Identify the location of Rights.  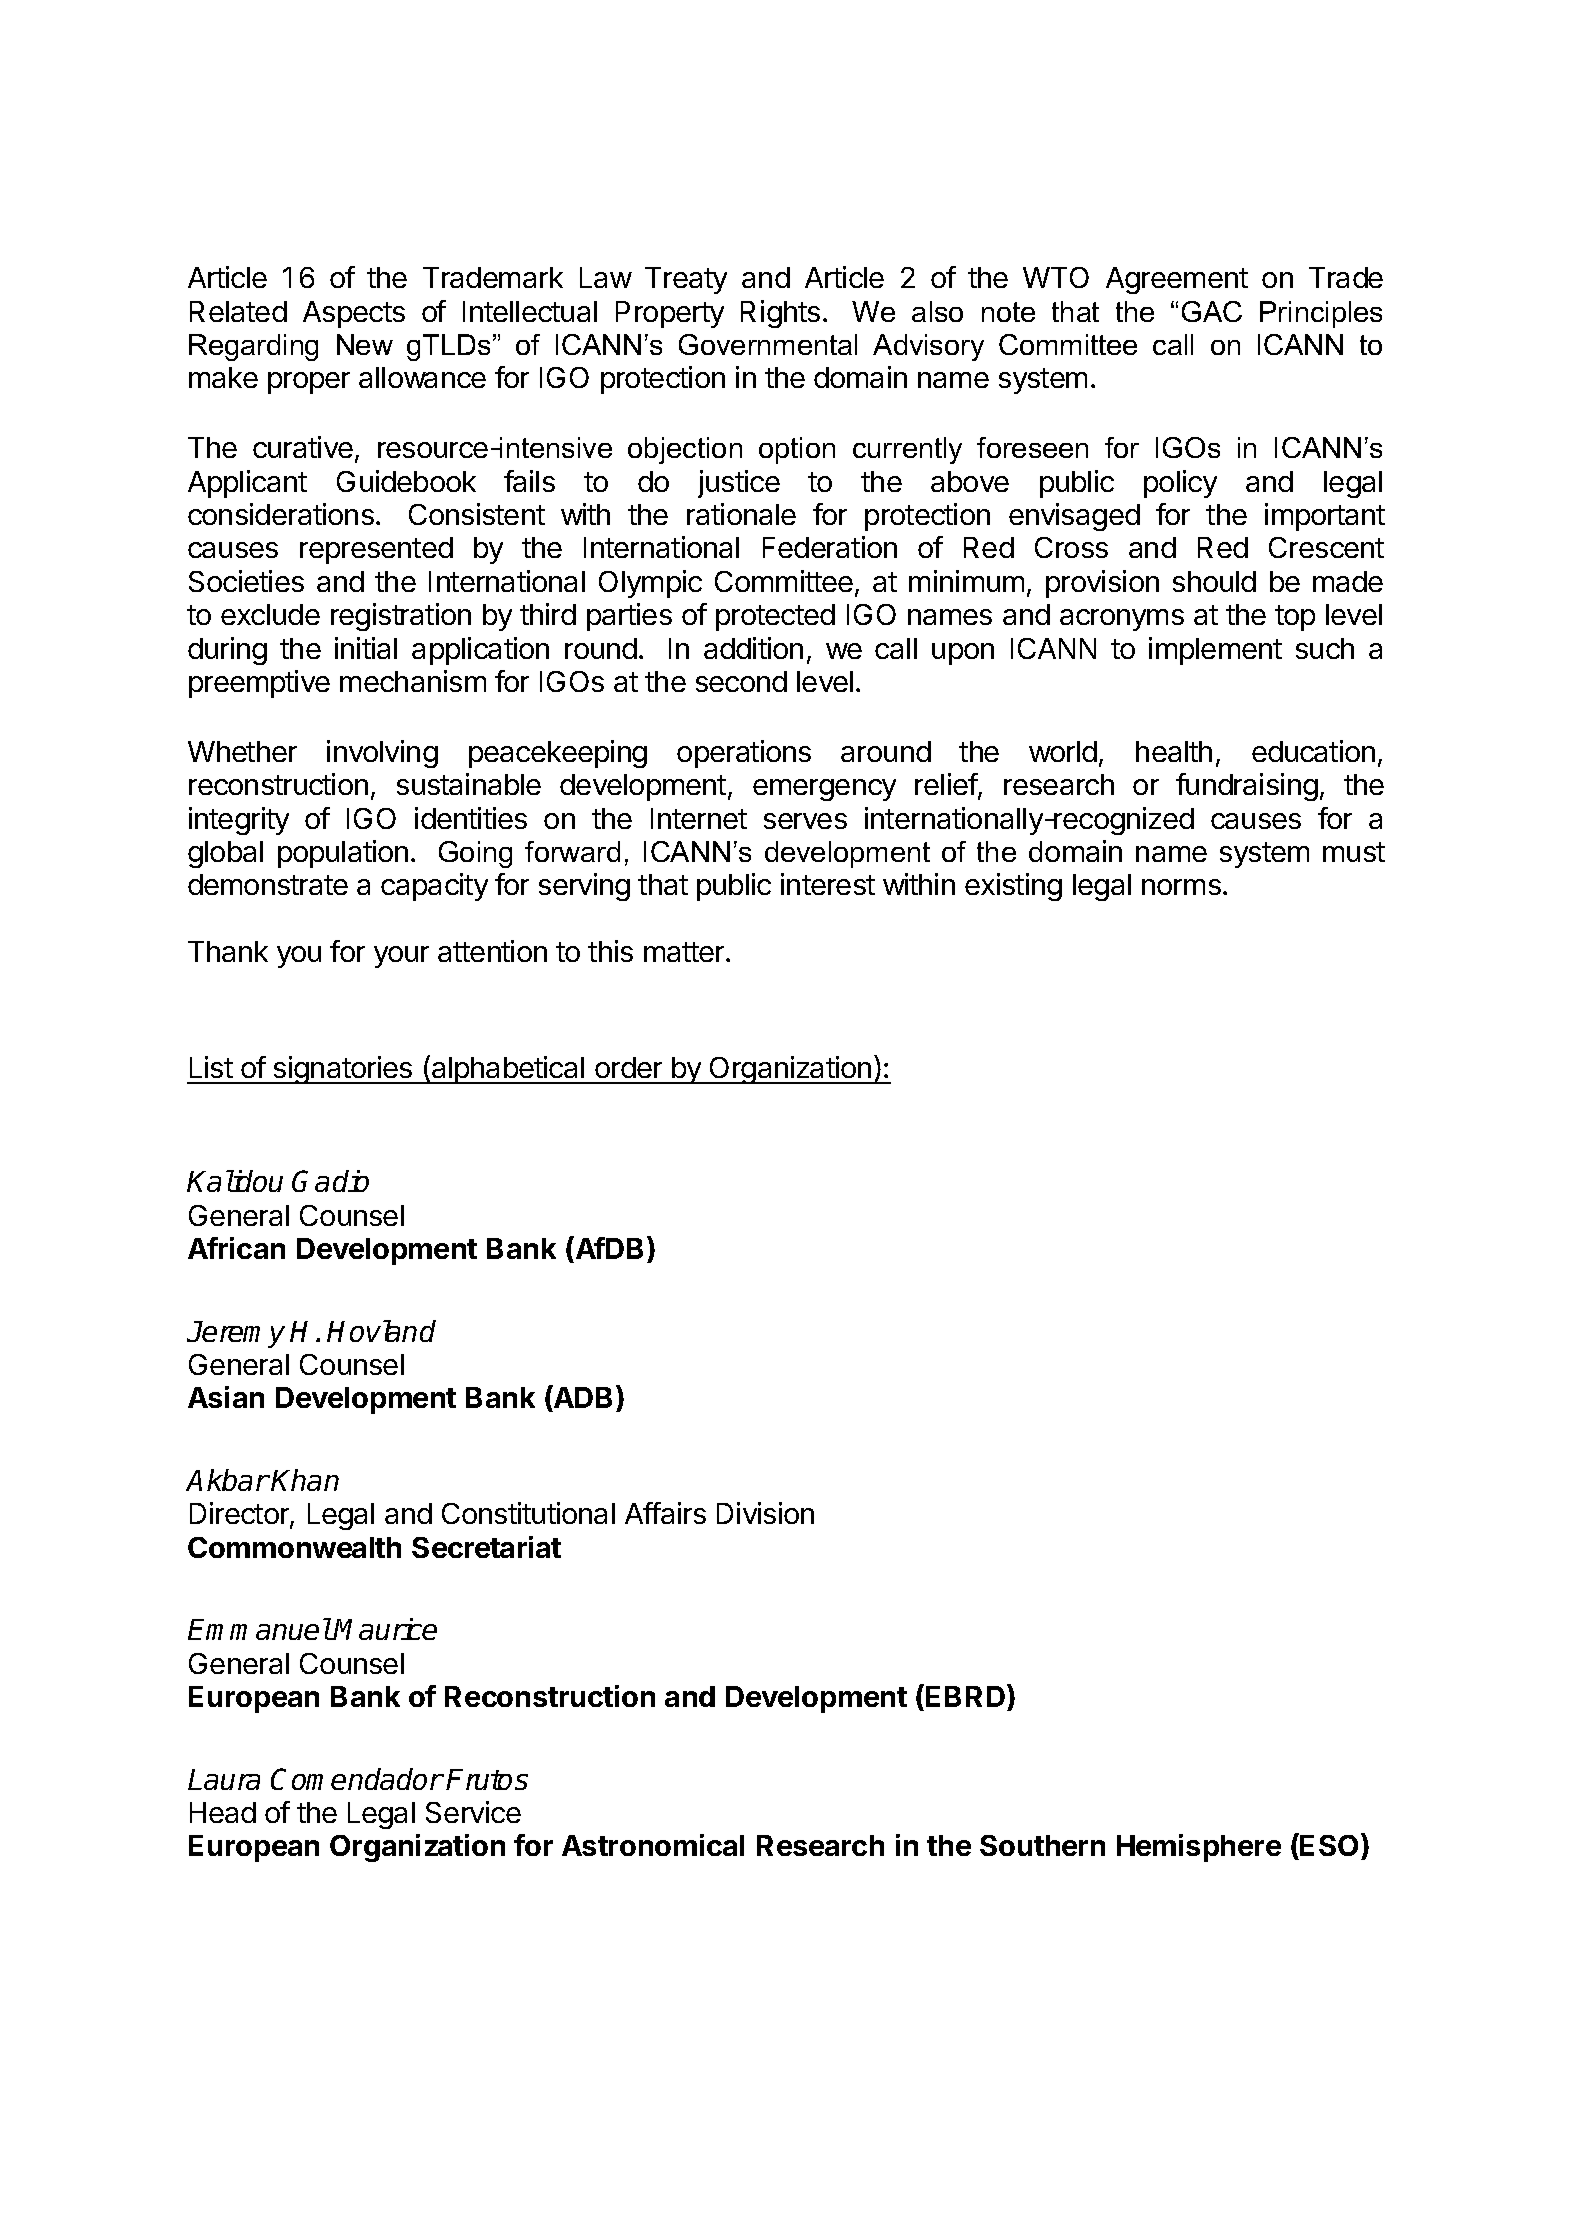
(780, 314).
